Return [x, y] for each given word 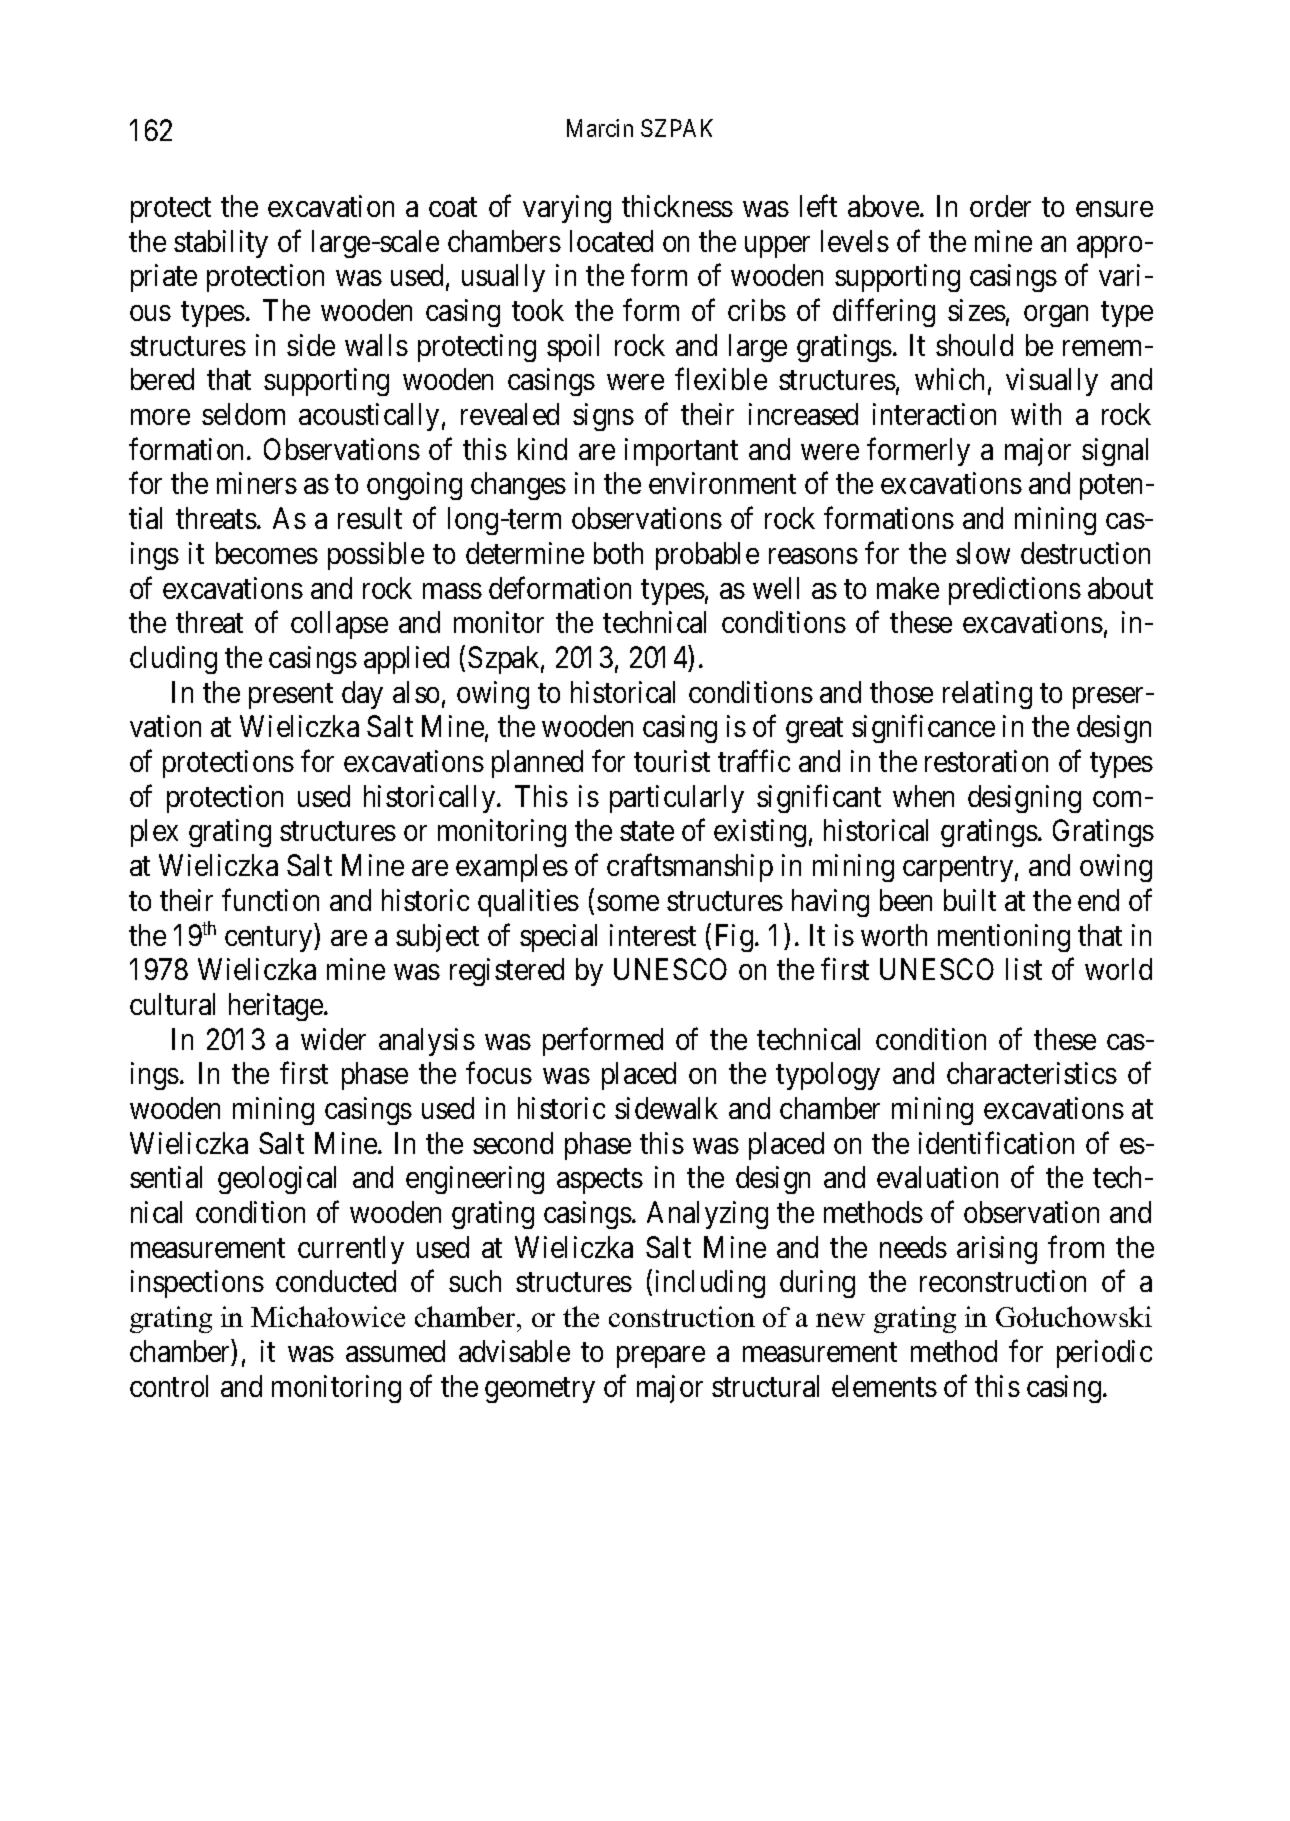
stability [221, 244]
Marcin [600, 128]
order [1000, 206]
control [169, 1386]
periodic [1104, 1354]
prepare [661, 1357]
